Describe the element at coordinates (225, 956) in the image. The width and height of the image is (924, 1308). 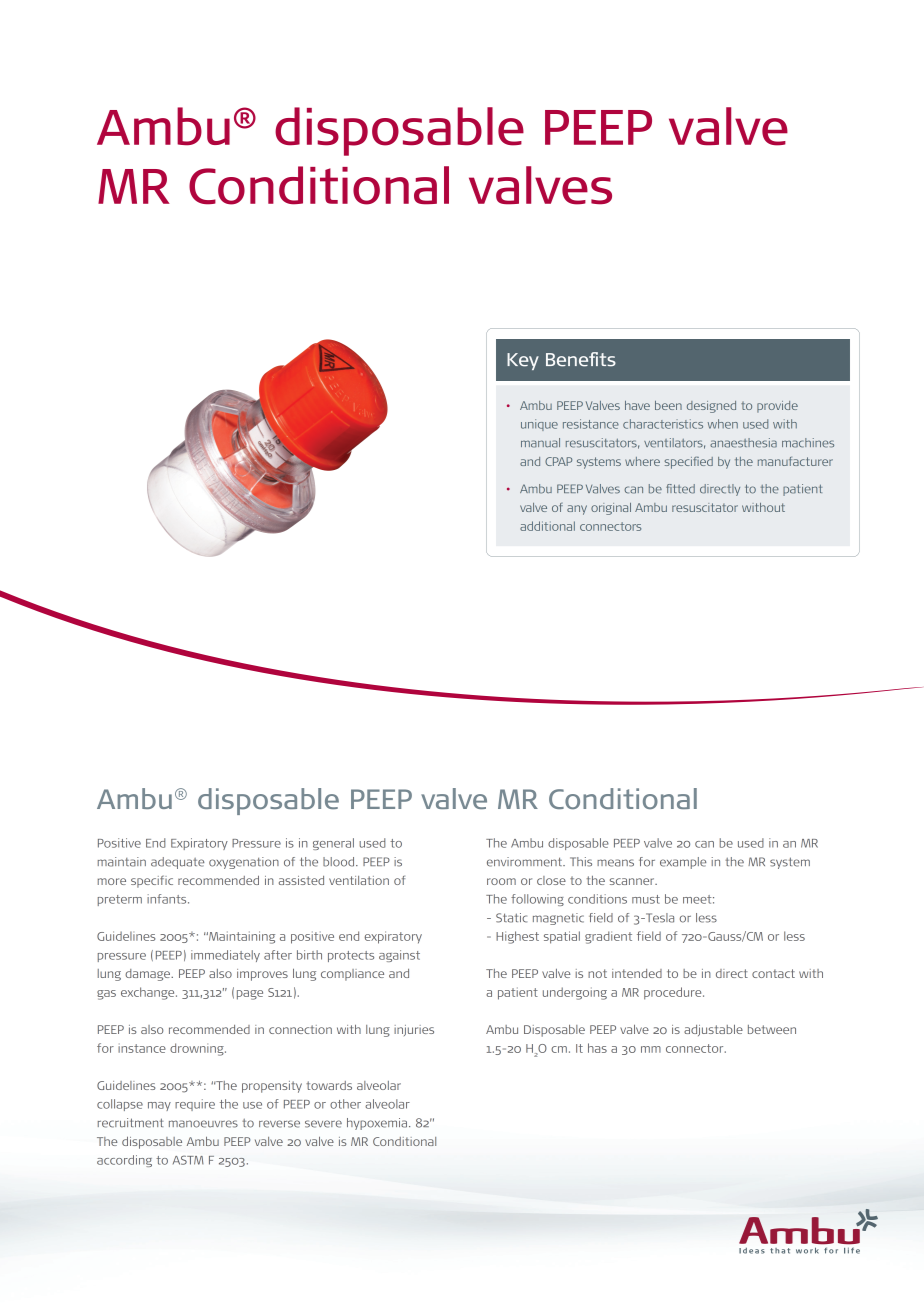
I see `immediately` at that location.
